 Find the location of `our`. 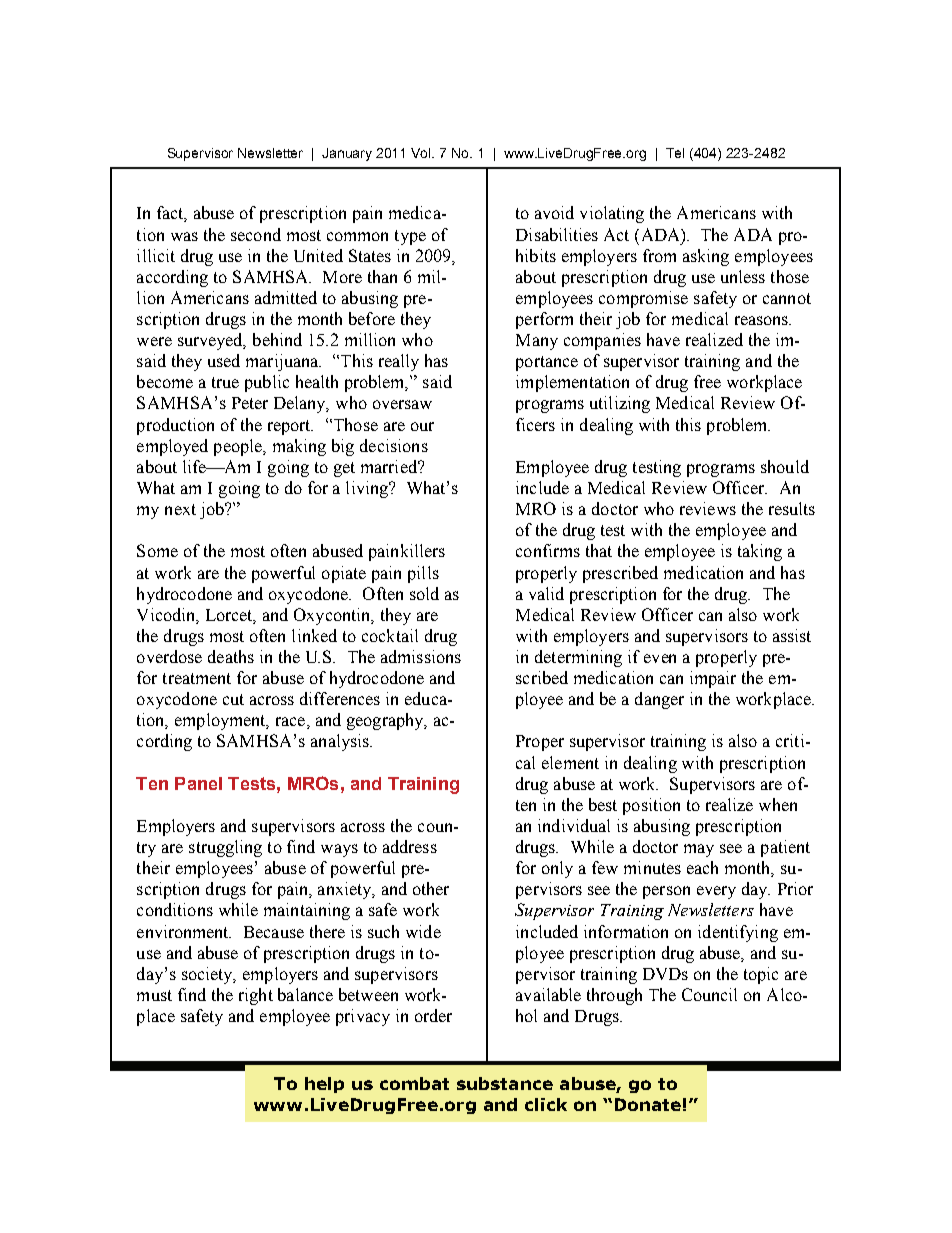

our is located at coordinates (422, 426).
